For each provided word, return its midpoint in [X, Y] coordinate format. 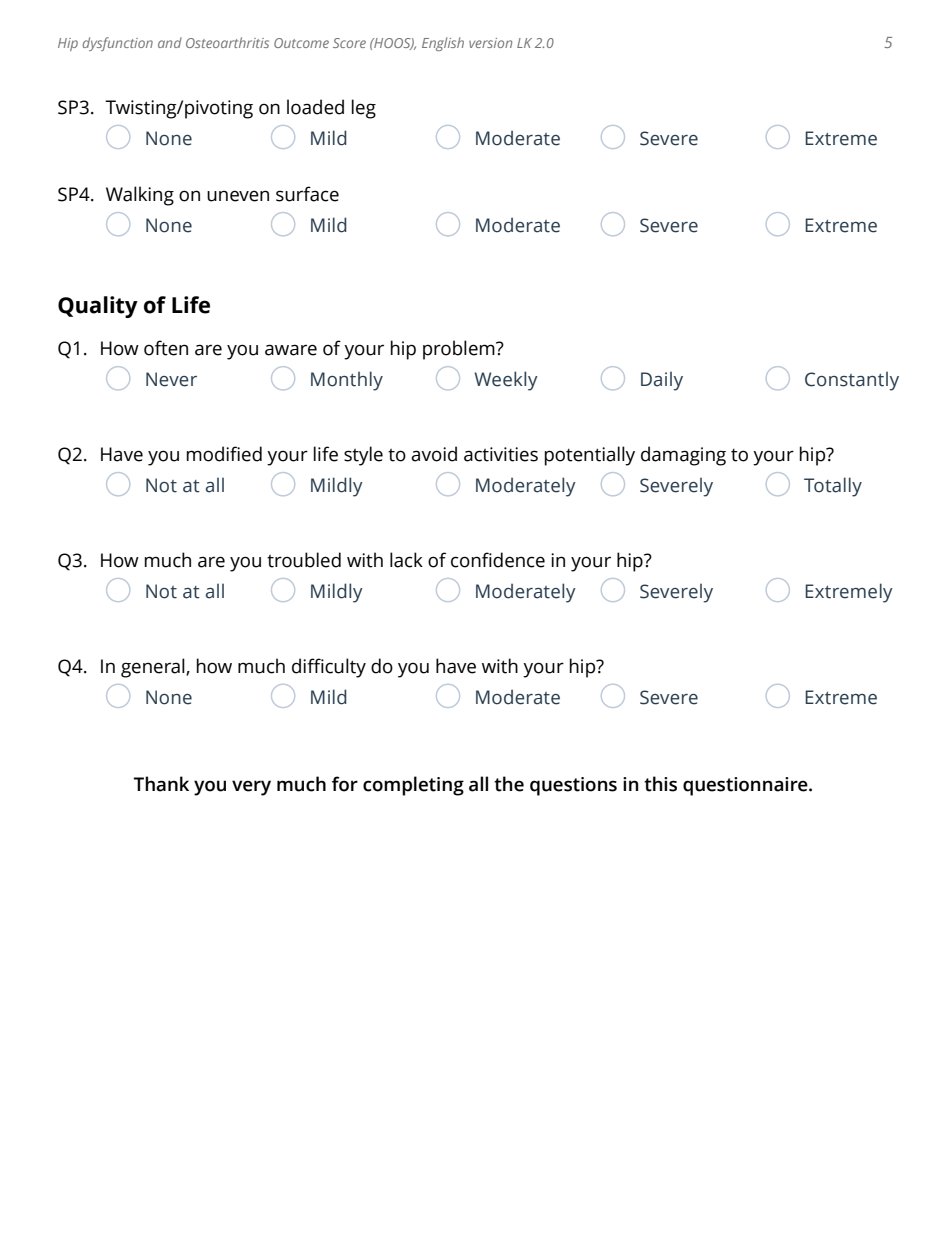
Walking [140, 196]
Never [171, 379]
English [443, 44]
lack [406, 560]
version [490, 43]
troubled [304, 560]
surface [307, 194]
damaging [683, 456]
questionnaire [746, 786]
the [509, 784]
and [170, 42]
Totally [833, 487]
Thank [161, 784]
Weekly [506, 381]
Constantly [852, 381]
